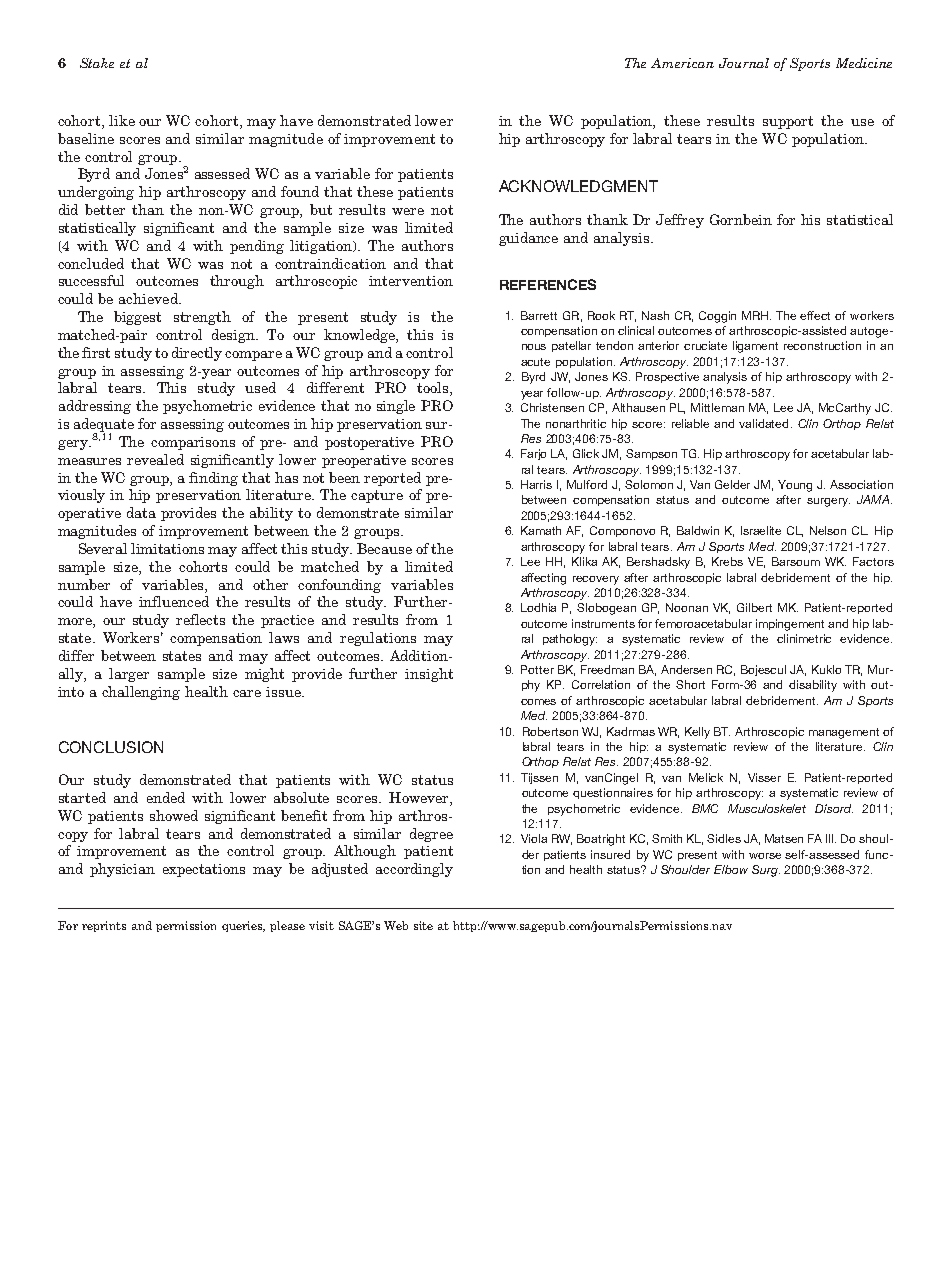 The height and width of the screenshot is (1275, 952). What do you see at coordinates (578, 186) in the screenshot?
I see `ACKNOWLEDGMENT` at bounding box center [578, 186].
